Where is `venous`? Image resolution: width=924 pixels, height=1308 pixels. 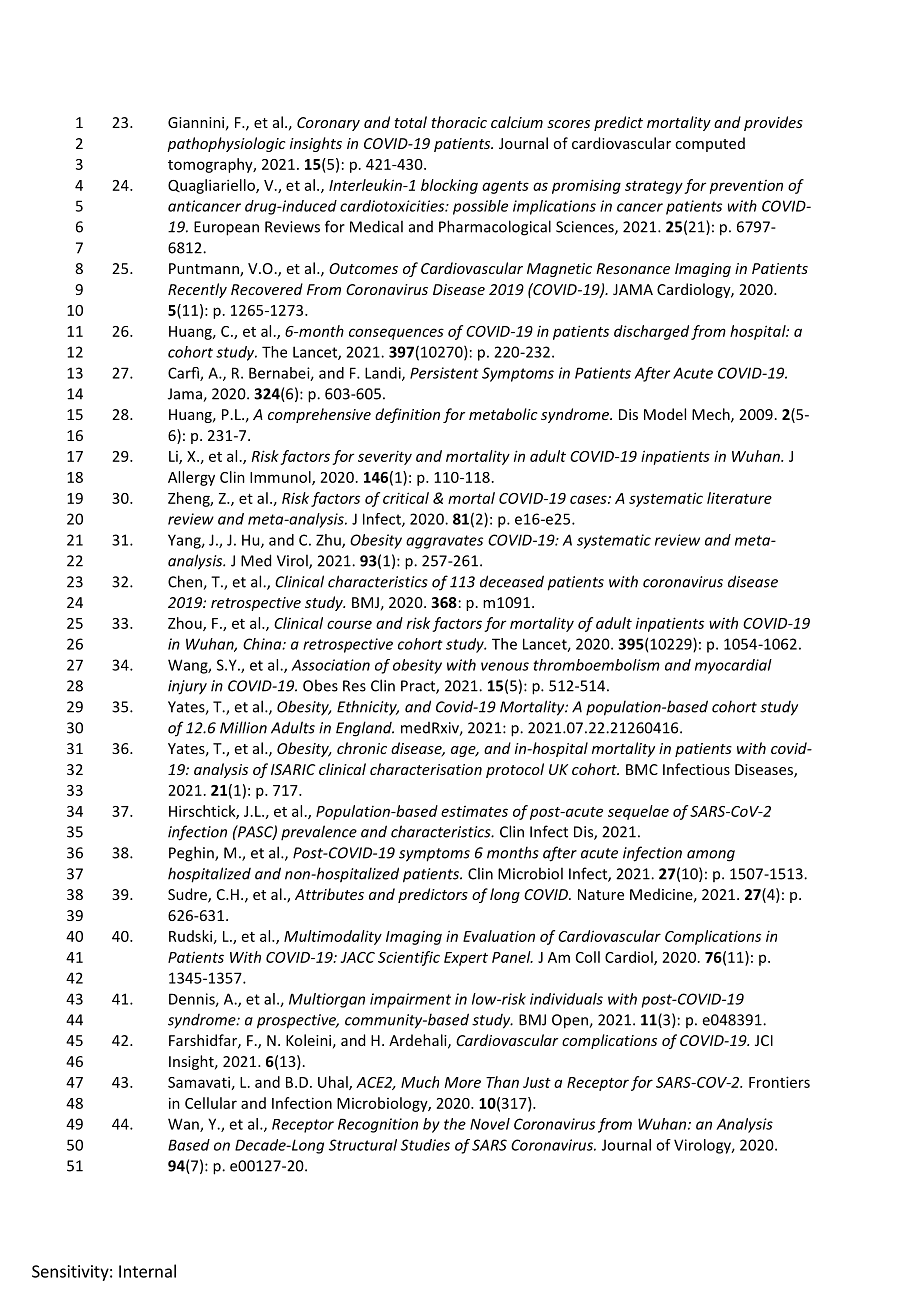
venous is located at coordinates (505, 666).
